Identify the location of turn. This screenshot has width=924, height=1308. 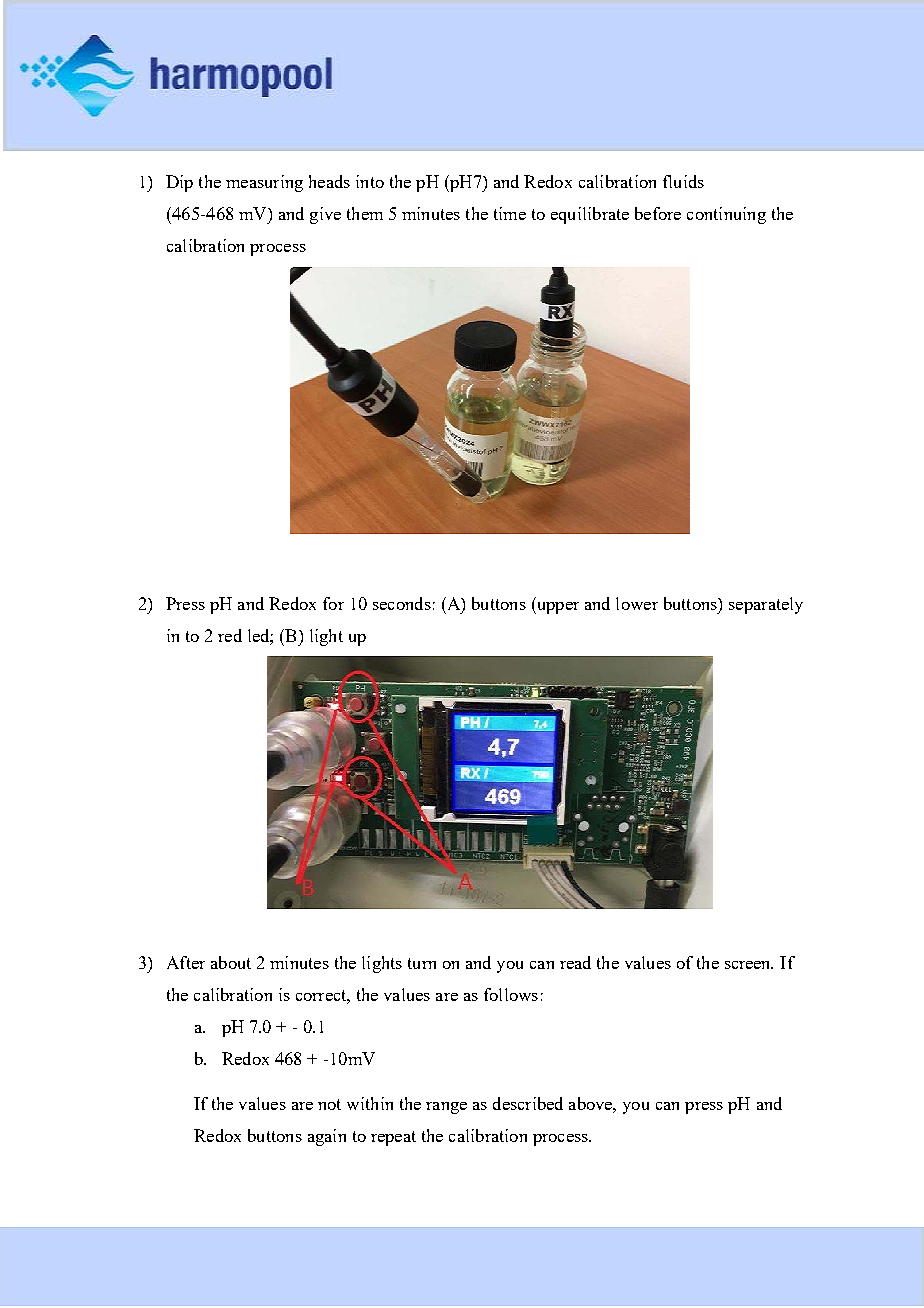
(422, 963).
